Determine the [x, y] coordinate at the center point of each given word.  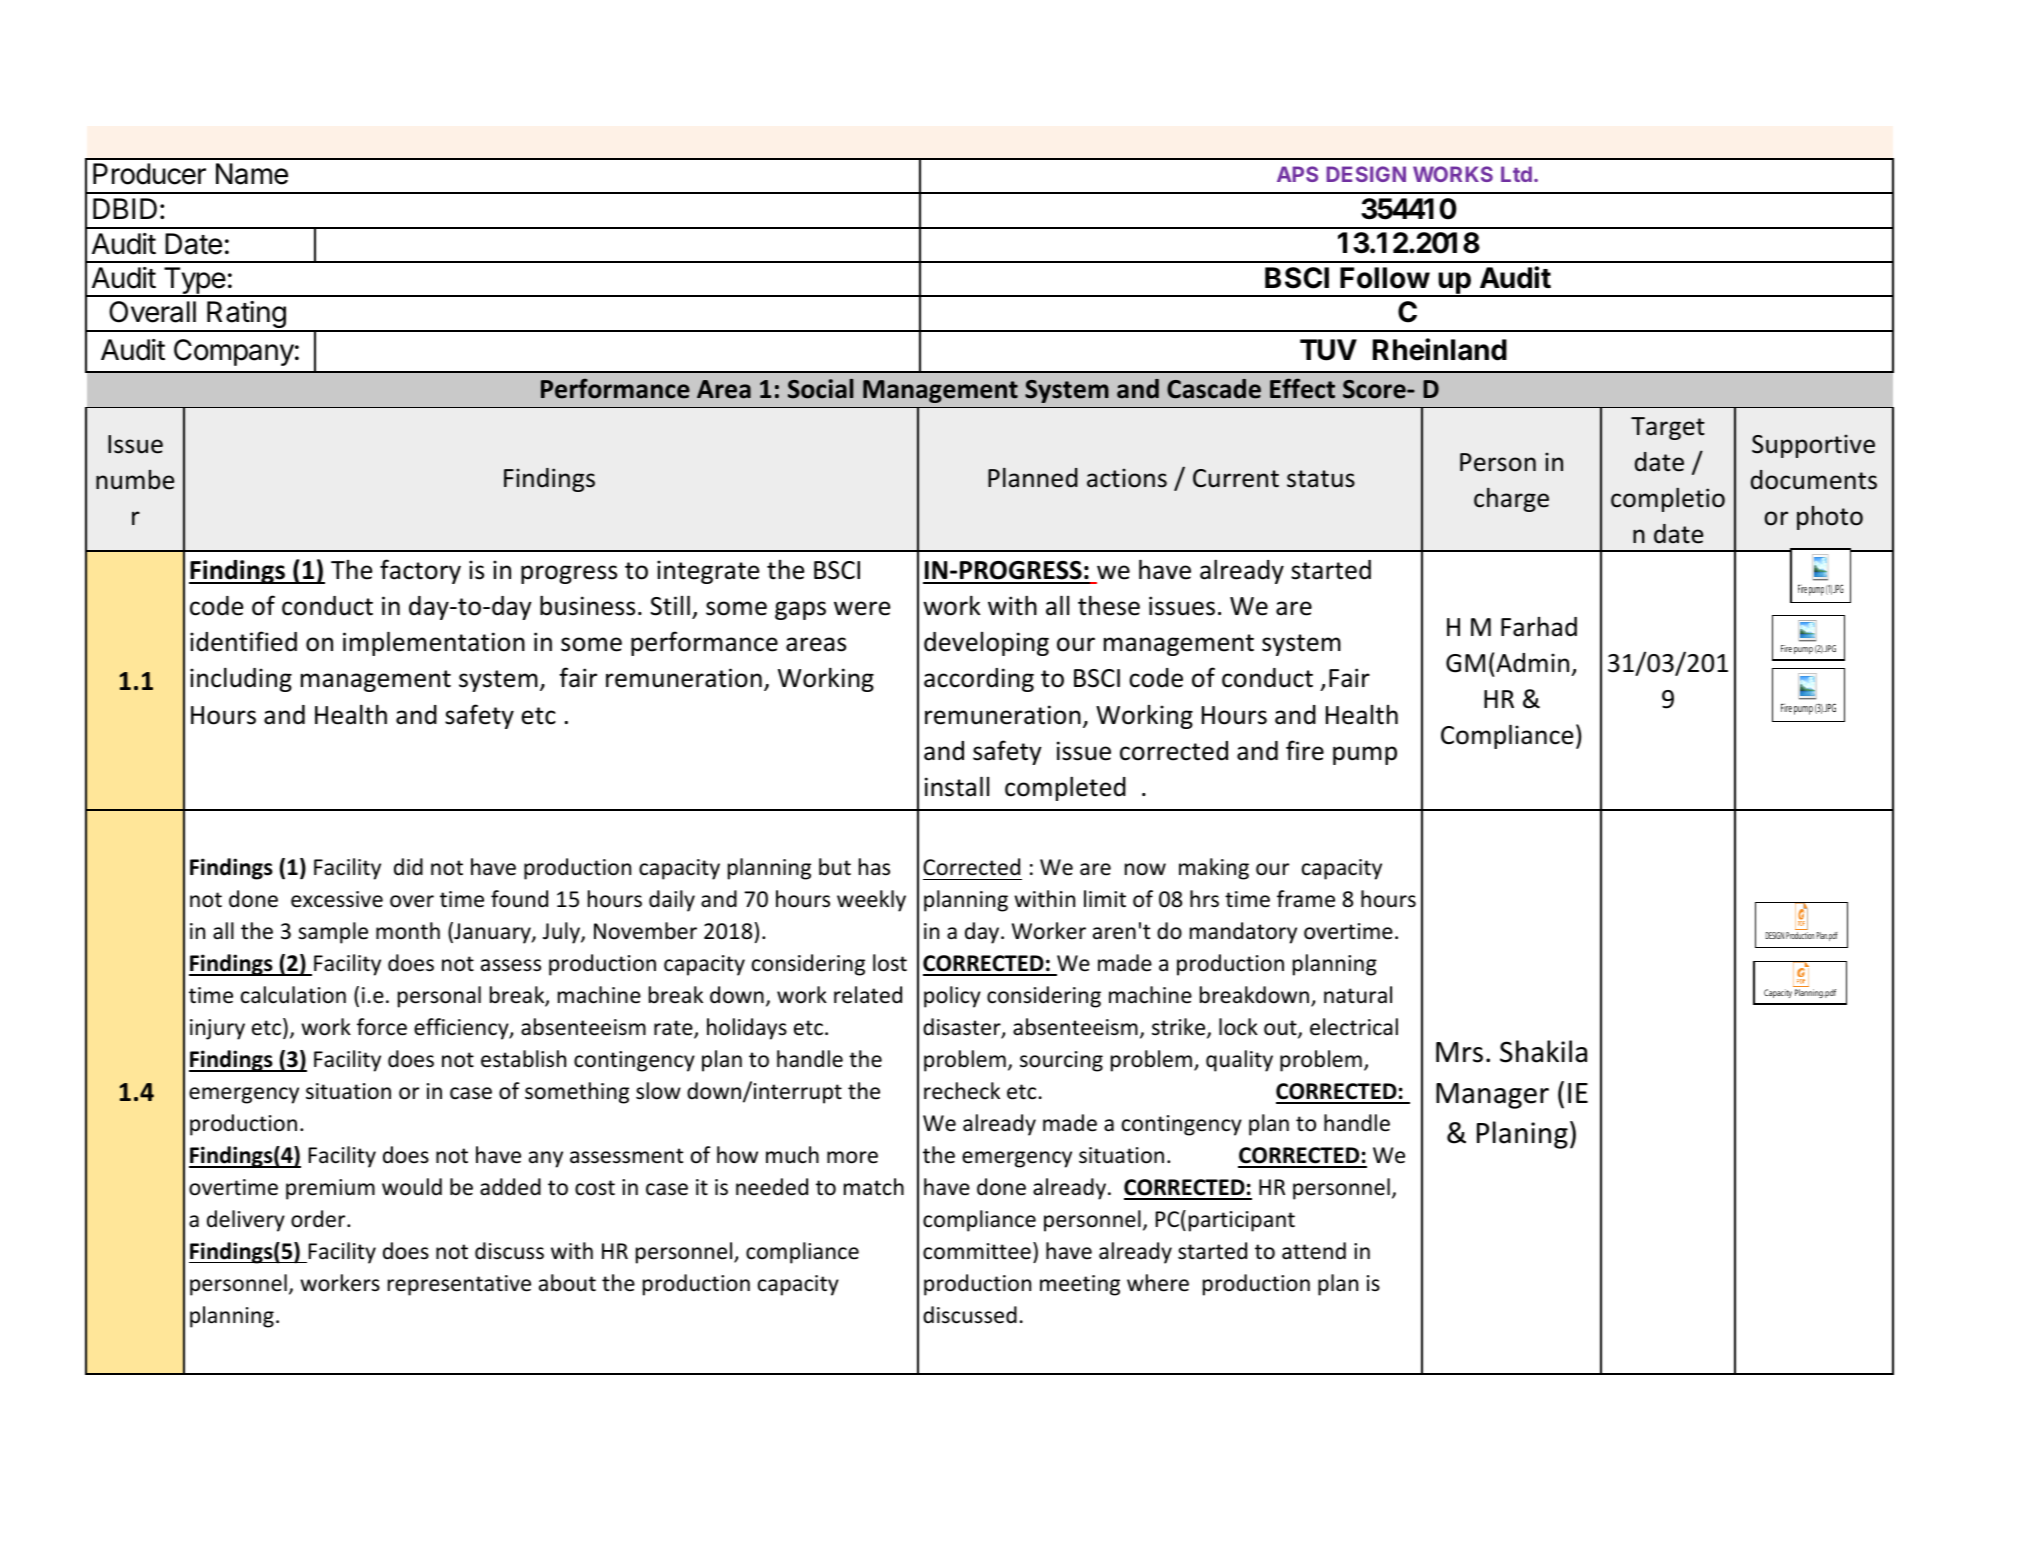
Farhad [1539, 627]
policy [952, 997]
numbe [135, 480]
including [241, 679]
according [979, 680]
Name [252, 174]
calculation [293, 995]
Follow [1385, 278]
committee [977, 1251]
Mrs [1459, 1052]
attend [1314, 1251]
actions [1127, 478]
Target [1668, 428]
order [319, 1219]
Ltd [1516, 174]
